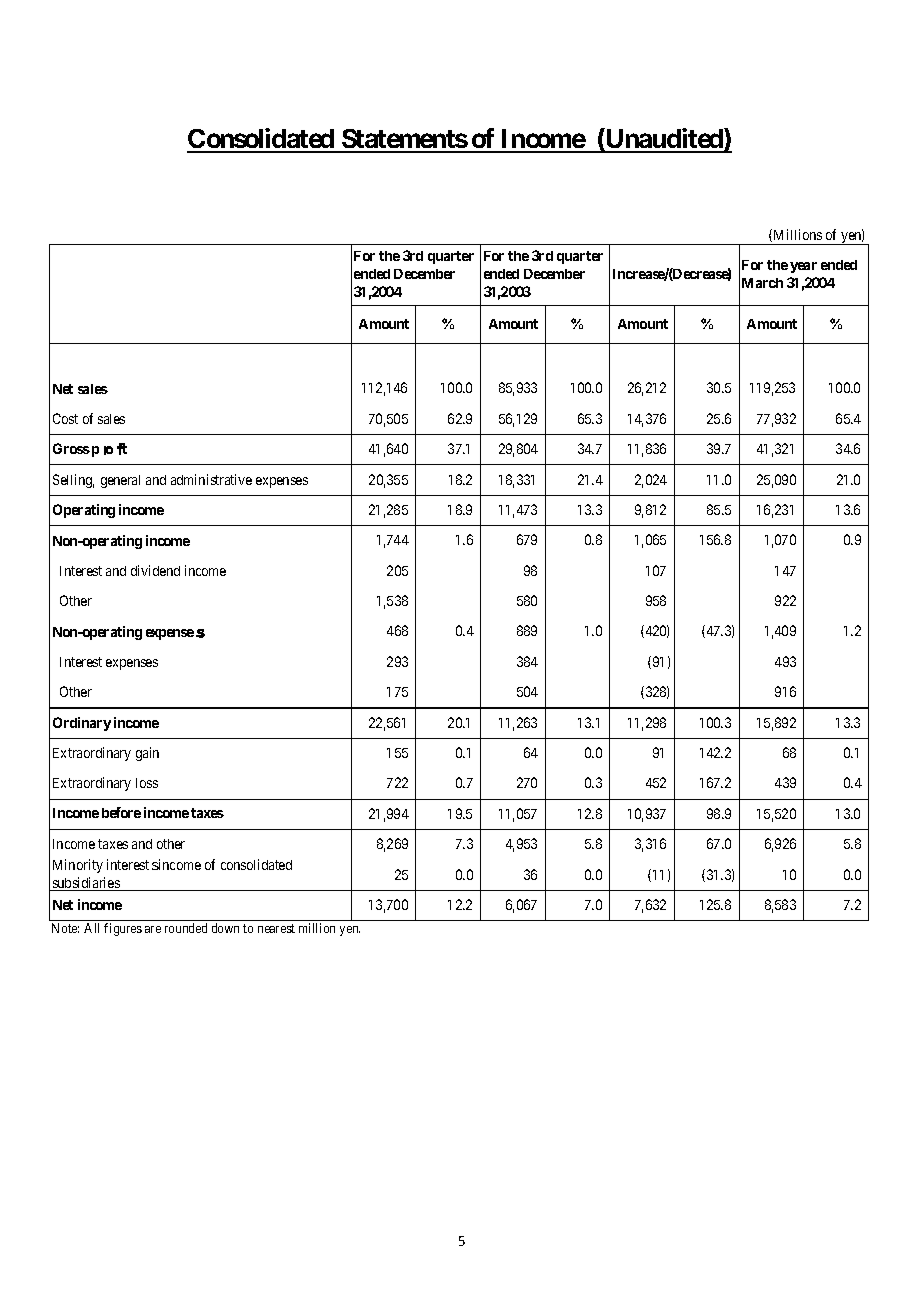 This page has width=924, height=1308. What do you see at coordinates (120, 481) in the page?
I see `general` at bounding box center [120, 481].
